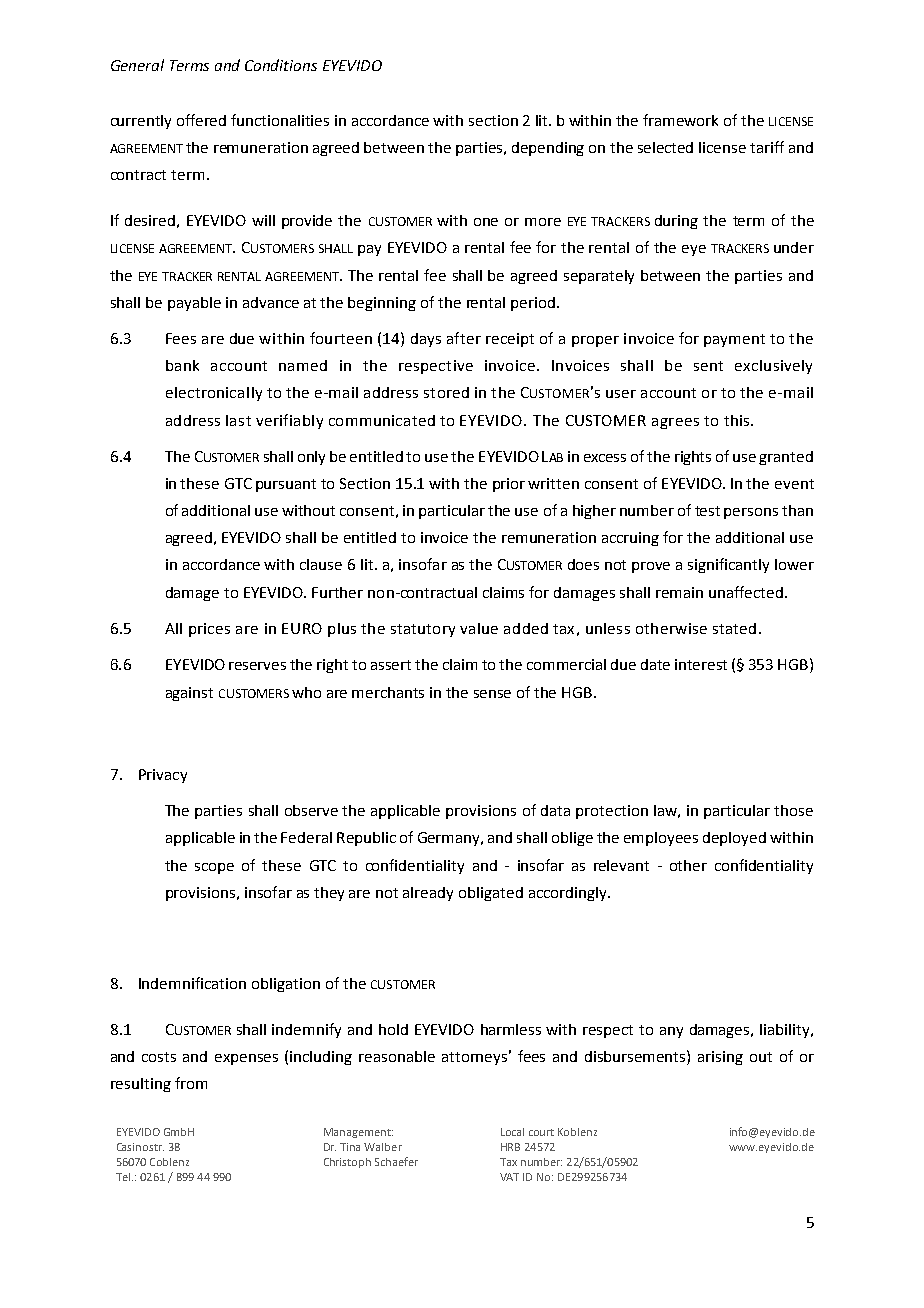  Describe the element at coordinates (734, 839) in the screenshot. I see `deployed` at that location.
